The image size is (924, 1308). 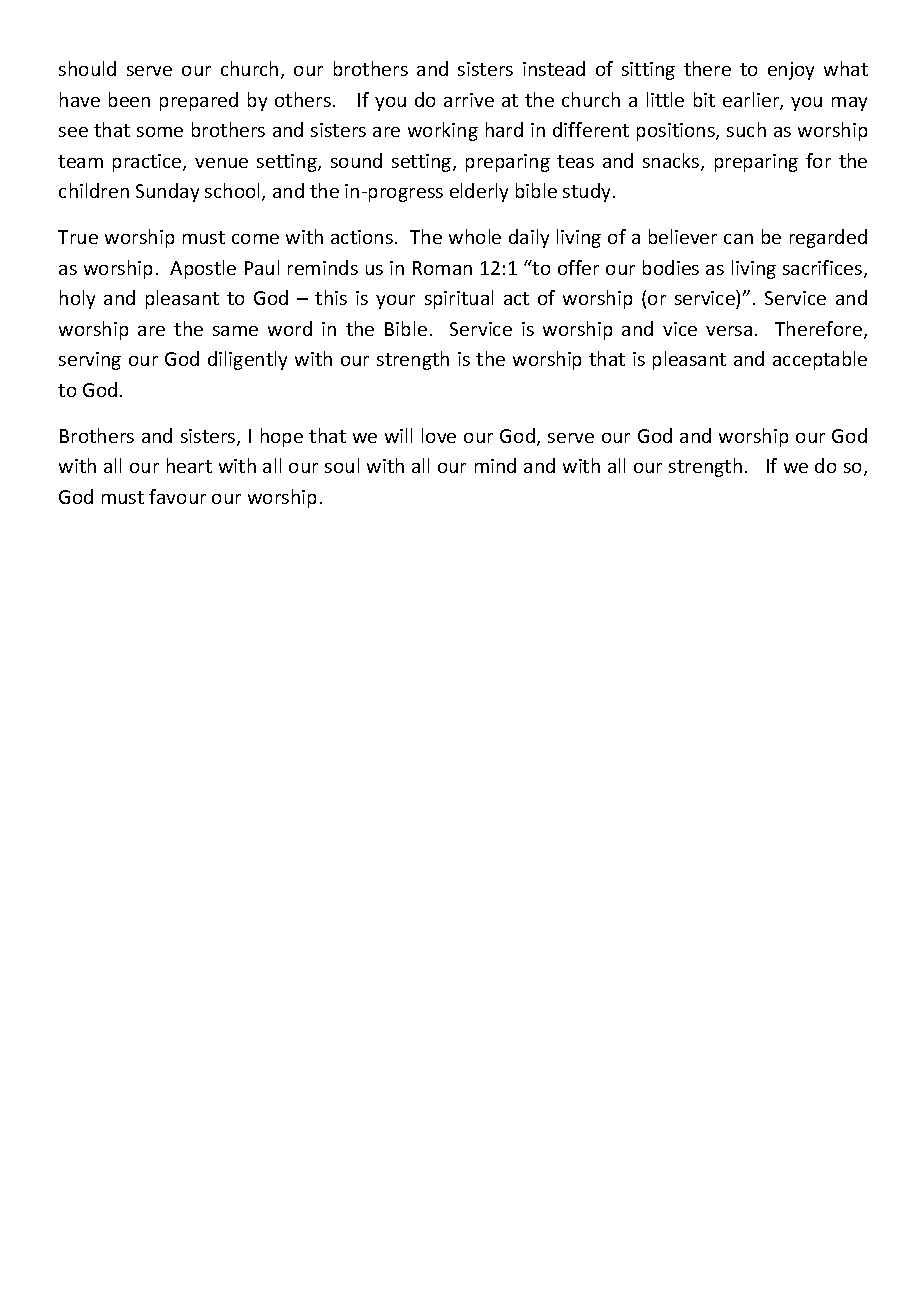 I want to click on spiritual, so click(x=459, y=299).
